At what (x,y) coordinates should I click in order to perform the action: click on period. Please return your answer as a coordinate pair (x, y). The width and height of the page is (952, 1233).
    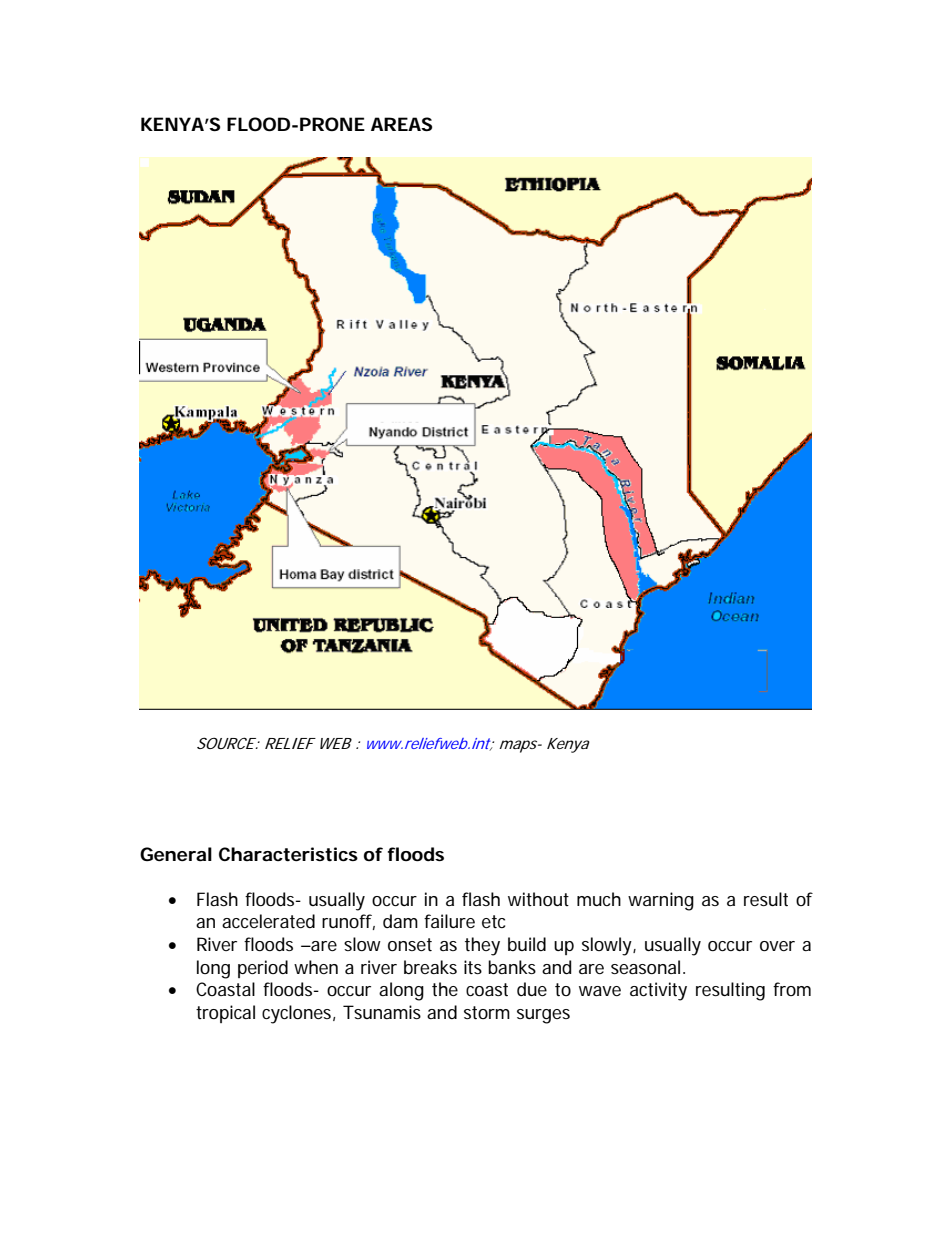
    Looking at the image, I should click on (263, 969).
